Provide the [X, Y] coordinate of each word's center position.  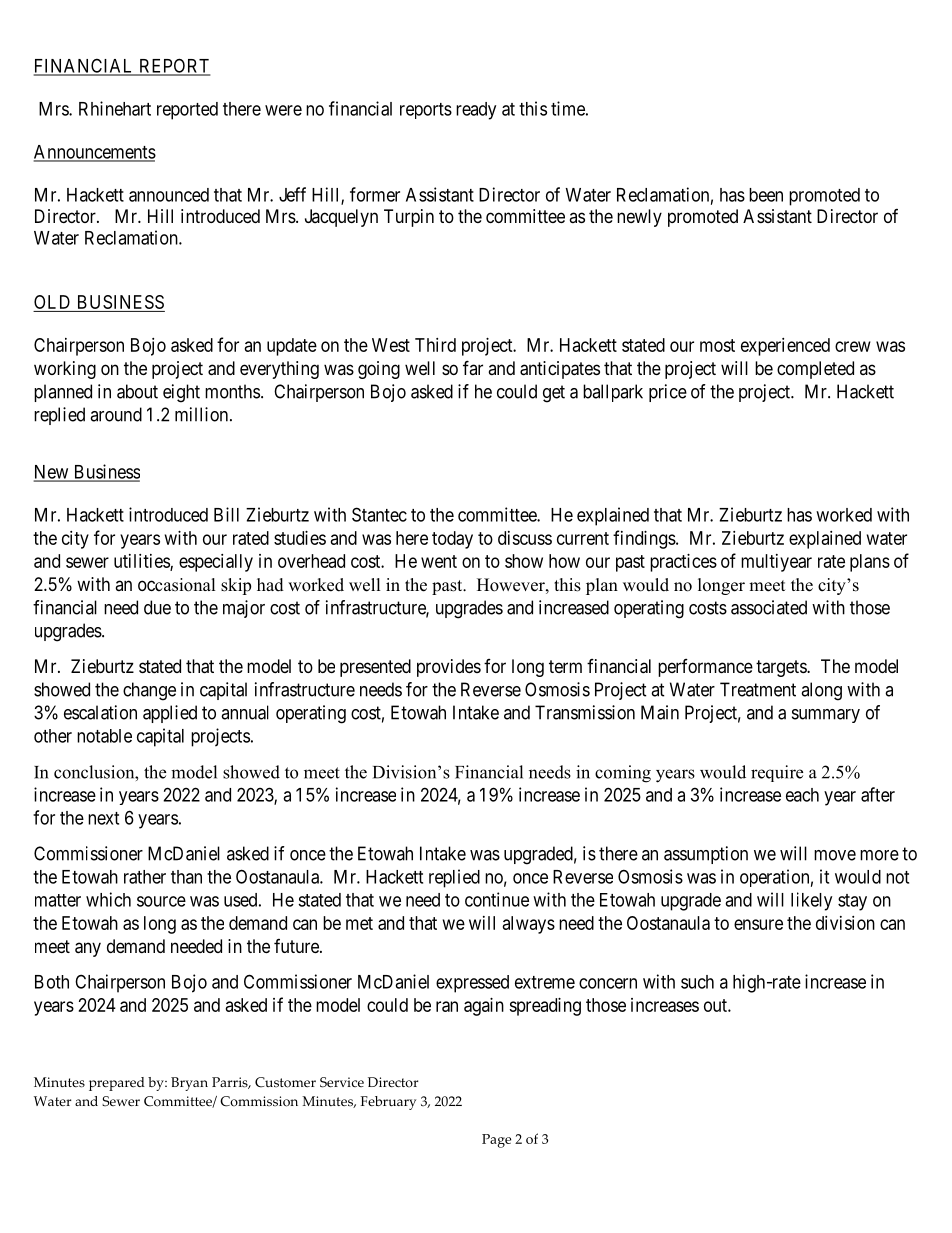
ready [476, 111]
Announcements [94, 153]
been [766, 195]
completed [815, 370]
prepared [117, 1084]
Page [496, 1141]
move [835, 855]
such [697, 982]
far [473, 367]
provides [449, 668]
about [137, 391]
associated [769, 607]
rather [145, 877]
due [157, 607]
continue [497, 899]
